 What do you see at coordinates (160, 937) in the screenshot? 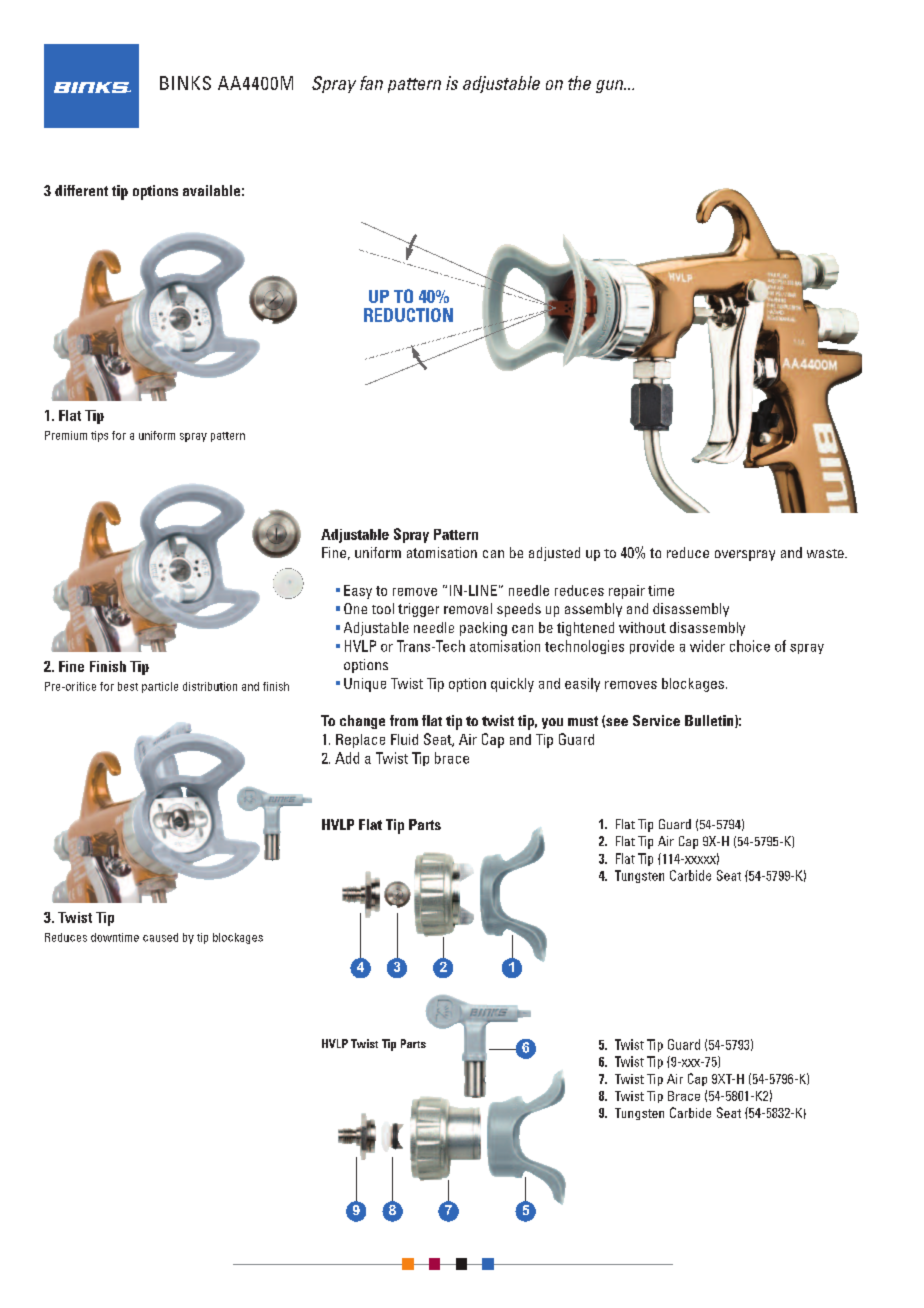
I see `caused` at bounding box center [160, 937].
